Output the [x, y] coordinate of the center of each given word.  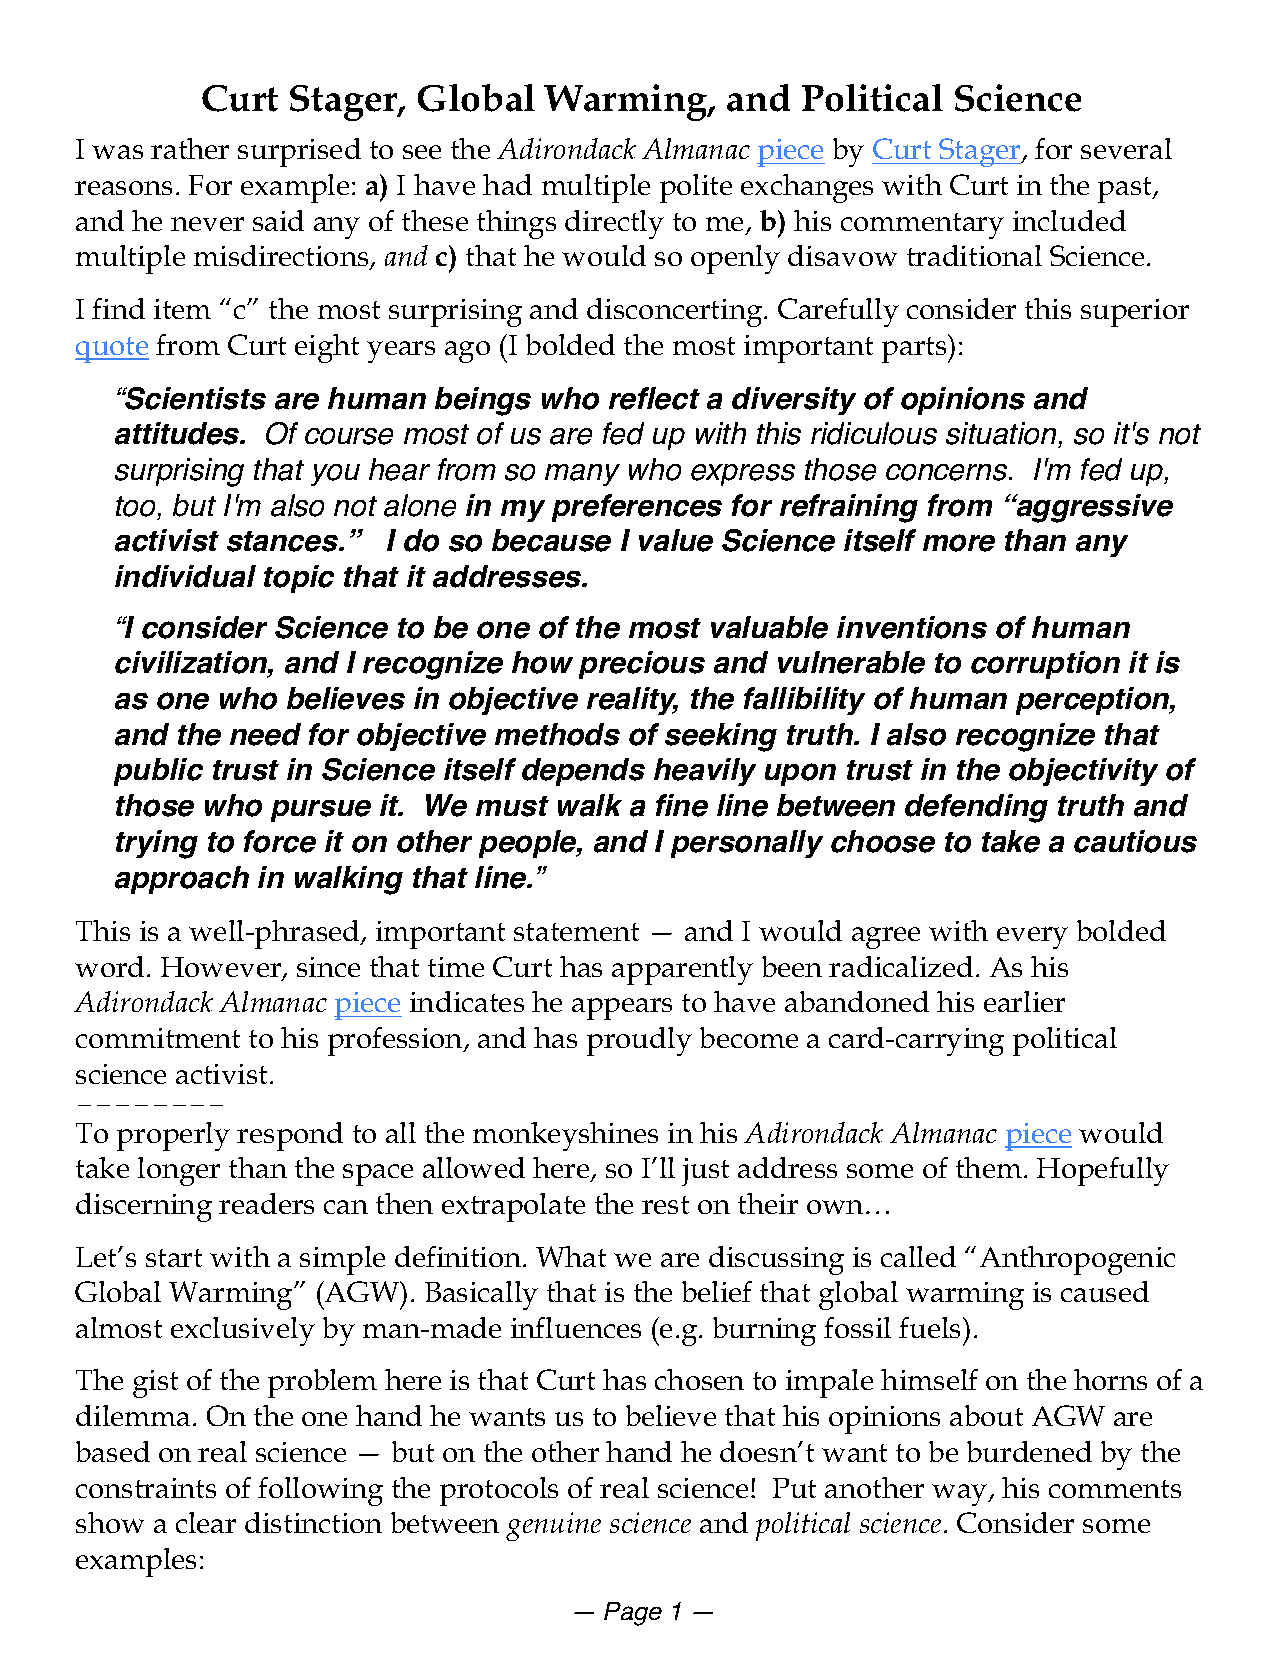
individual [185, 576]
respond [290, 1136]
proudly [639, 1041]
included [1069, 220]
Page [633, 1614]
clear [206, 1522]
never [207, 224]
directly [614, 224]
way [961, 1495]
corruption [1045, 665]
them [989, 1167]
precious [642, 665]
